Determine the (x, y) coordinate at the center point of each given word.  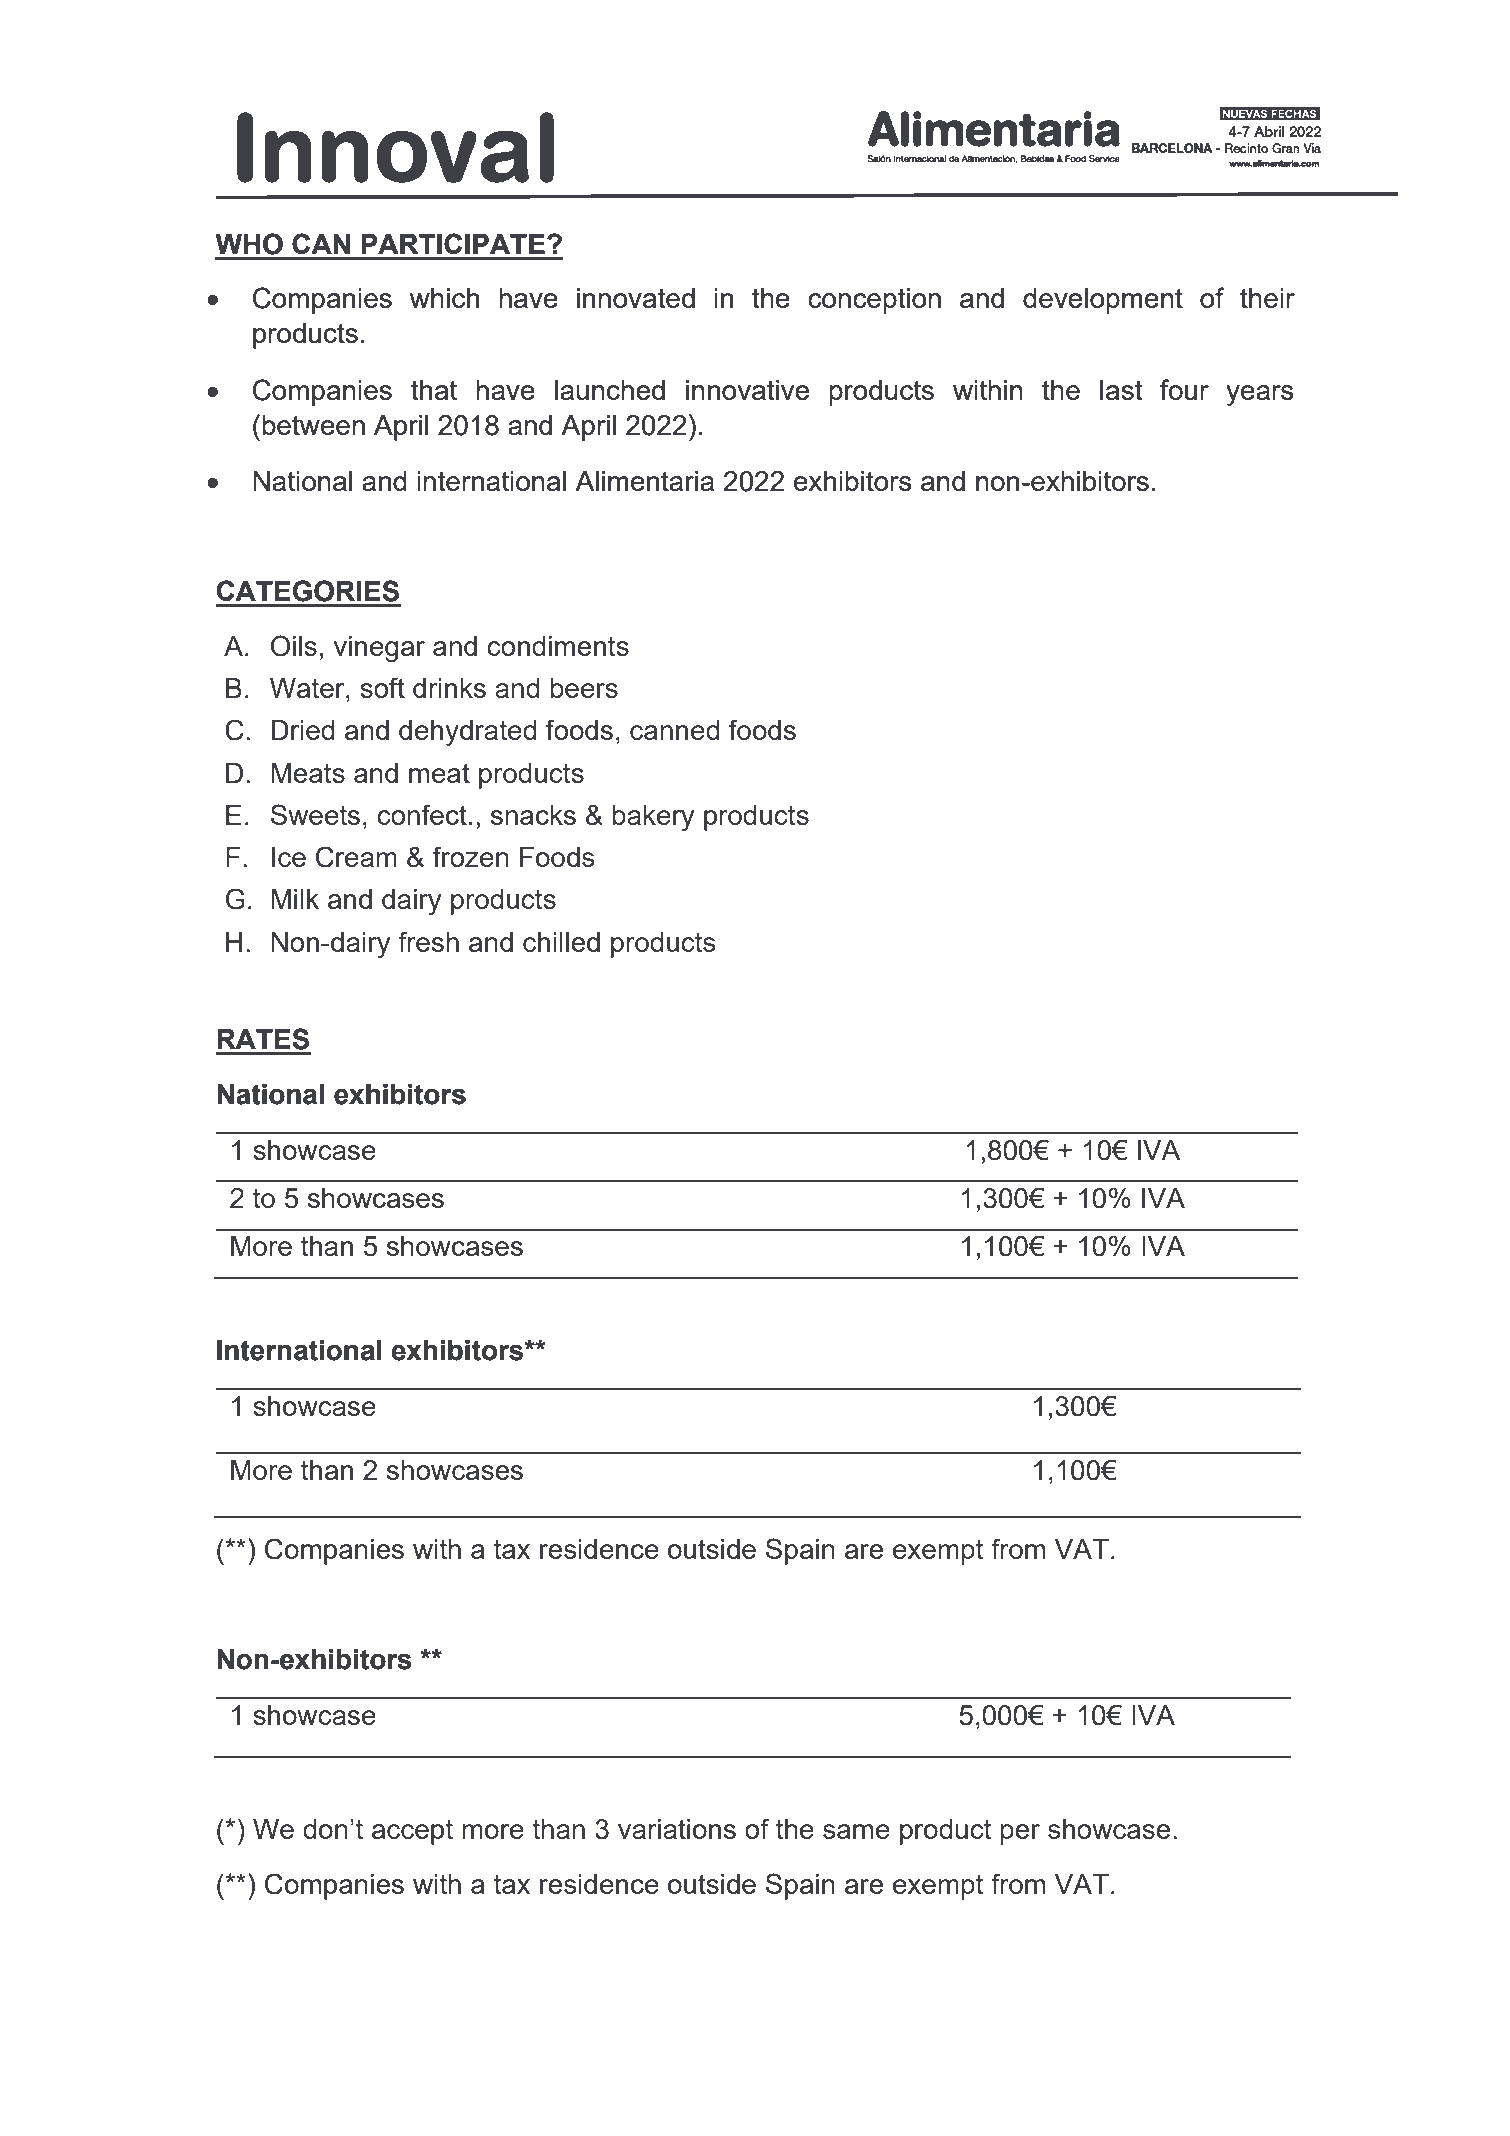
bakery (653, 818)
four (1184, 389)
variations (677, 1829)
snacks (533, 815)
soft (382, 687)
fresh (428, 941)
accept (412, 1832)
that (434, 390)
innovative (747, 390)
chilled (561, 942)
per (1020, 1834)
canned (675, 730)
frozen (471, 856)
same (856, 1831)
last (1121, 390)
